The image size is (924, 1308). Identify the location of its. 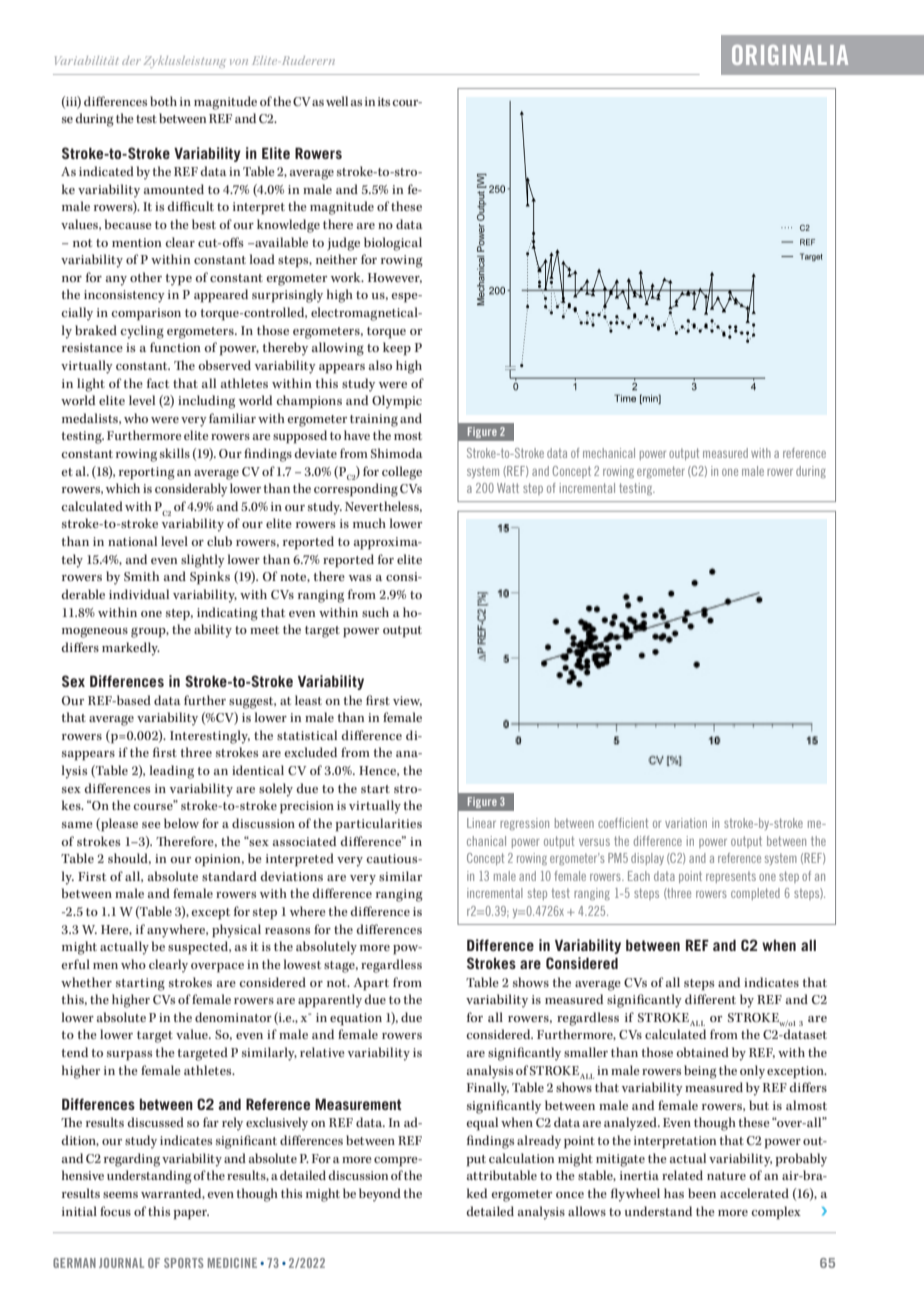
(385, 101).
